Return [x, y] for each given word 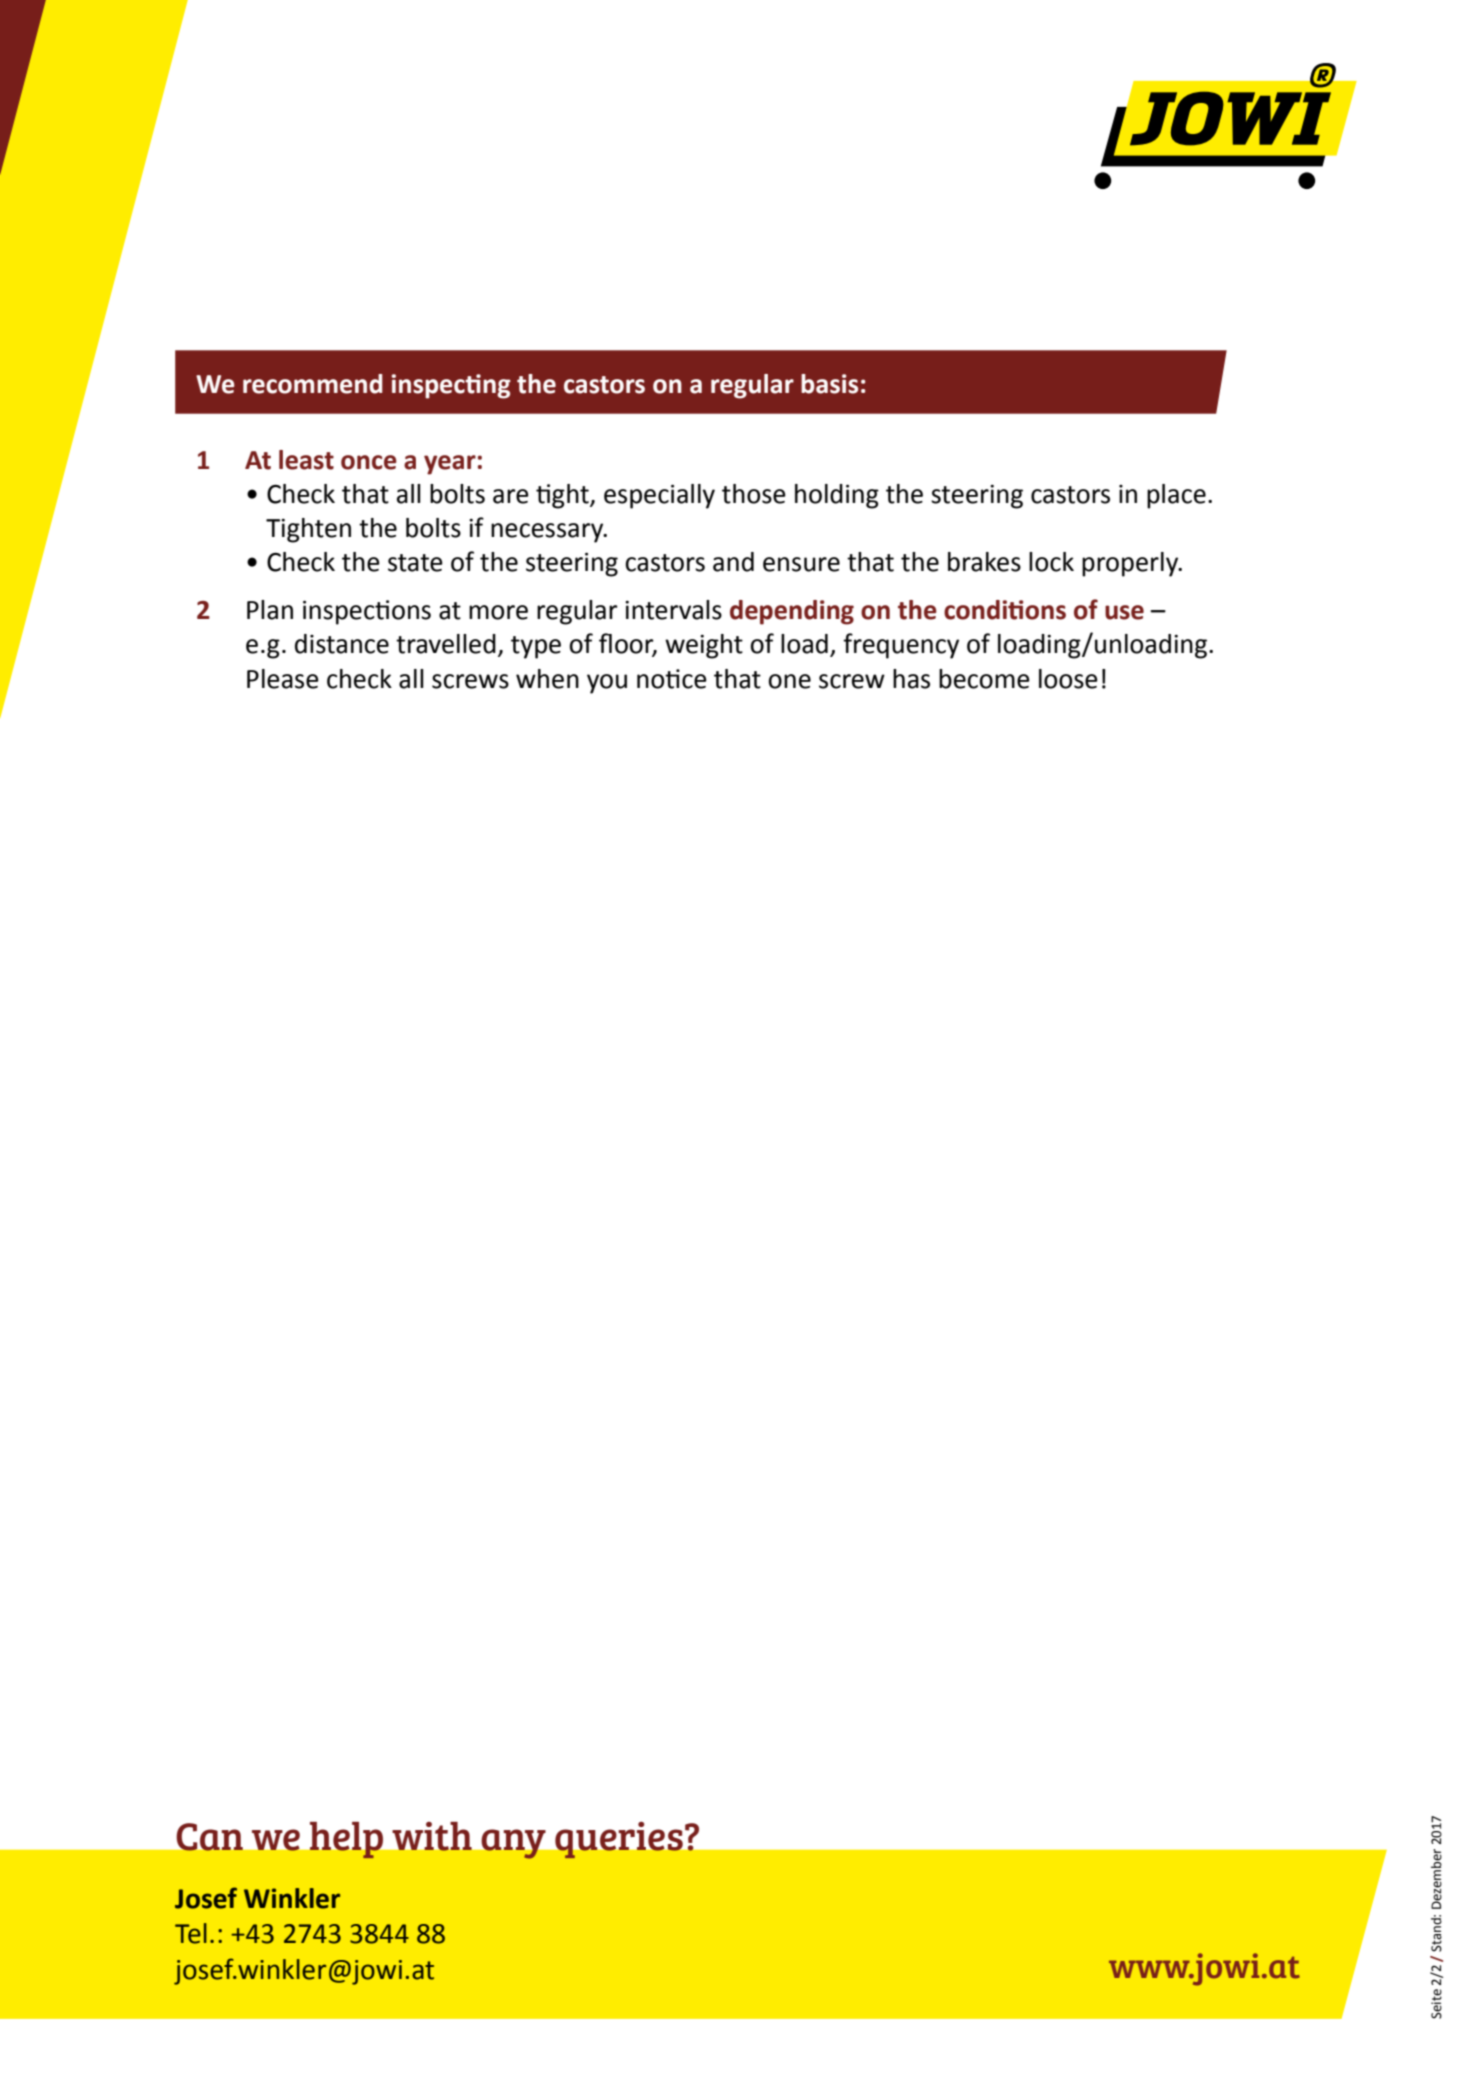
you [607, 684]
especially [659, 496]
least [306, 460]
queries [619, 1840]
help [346, 1840]
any [513, 1844]
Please [283, 679]
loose [1068, 679]
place [1176, 496]
